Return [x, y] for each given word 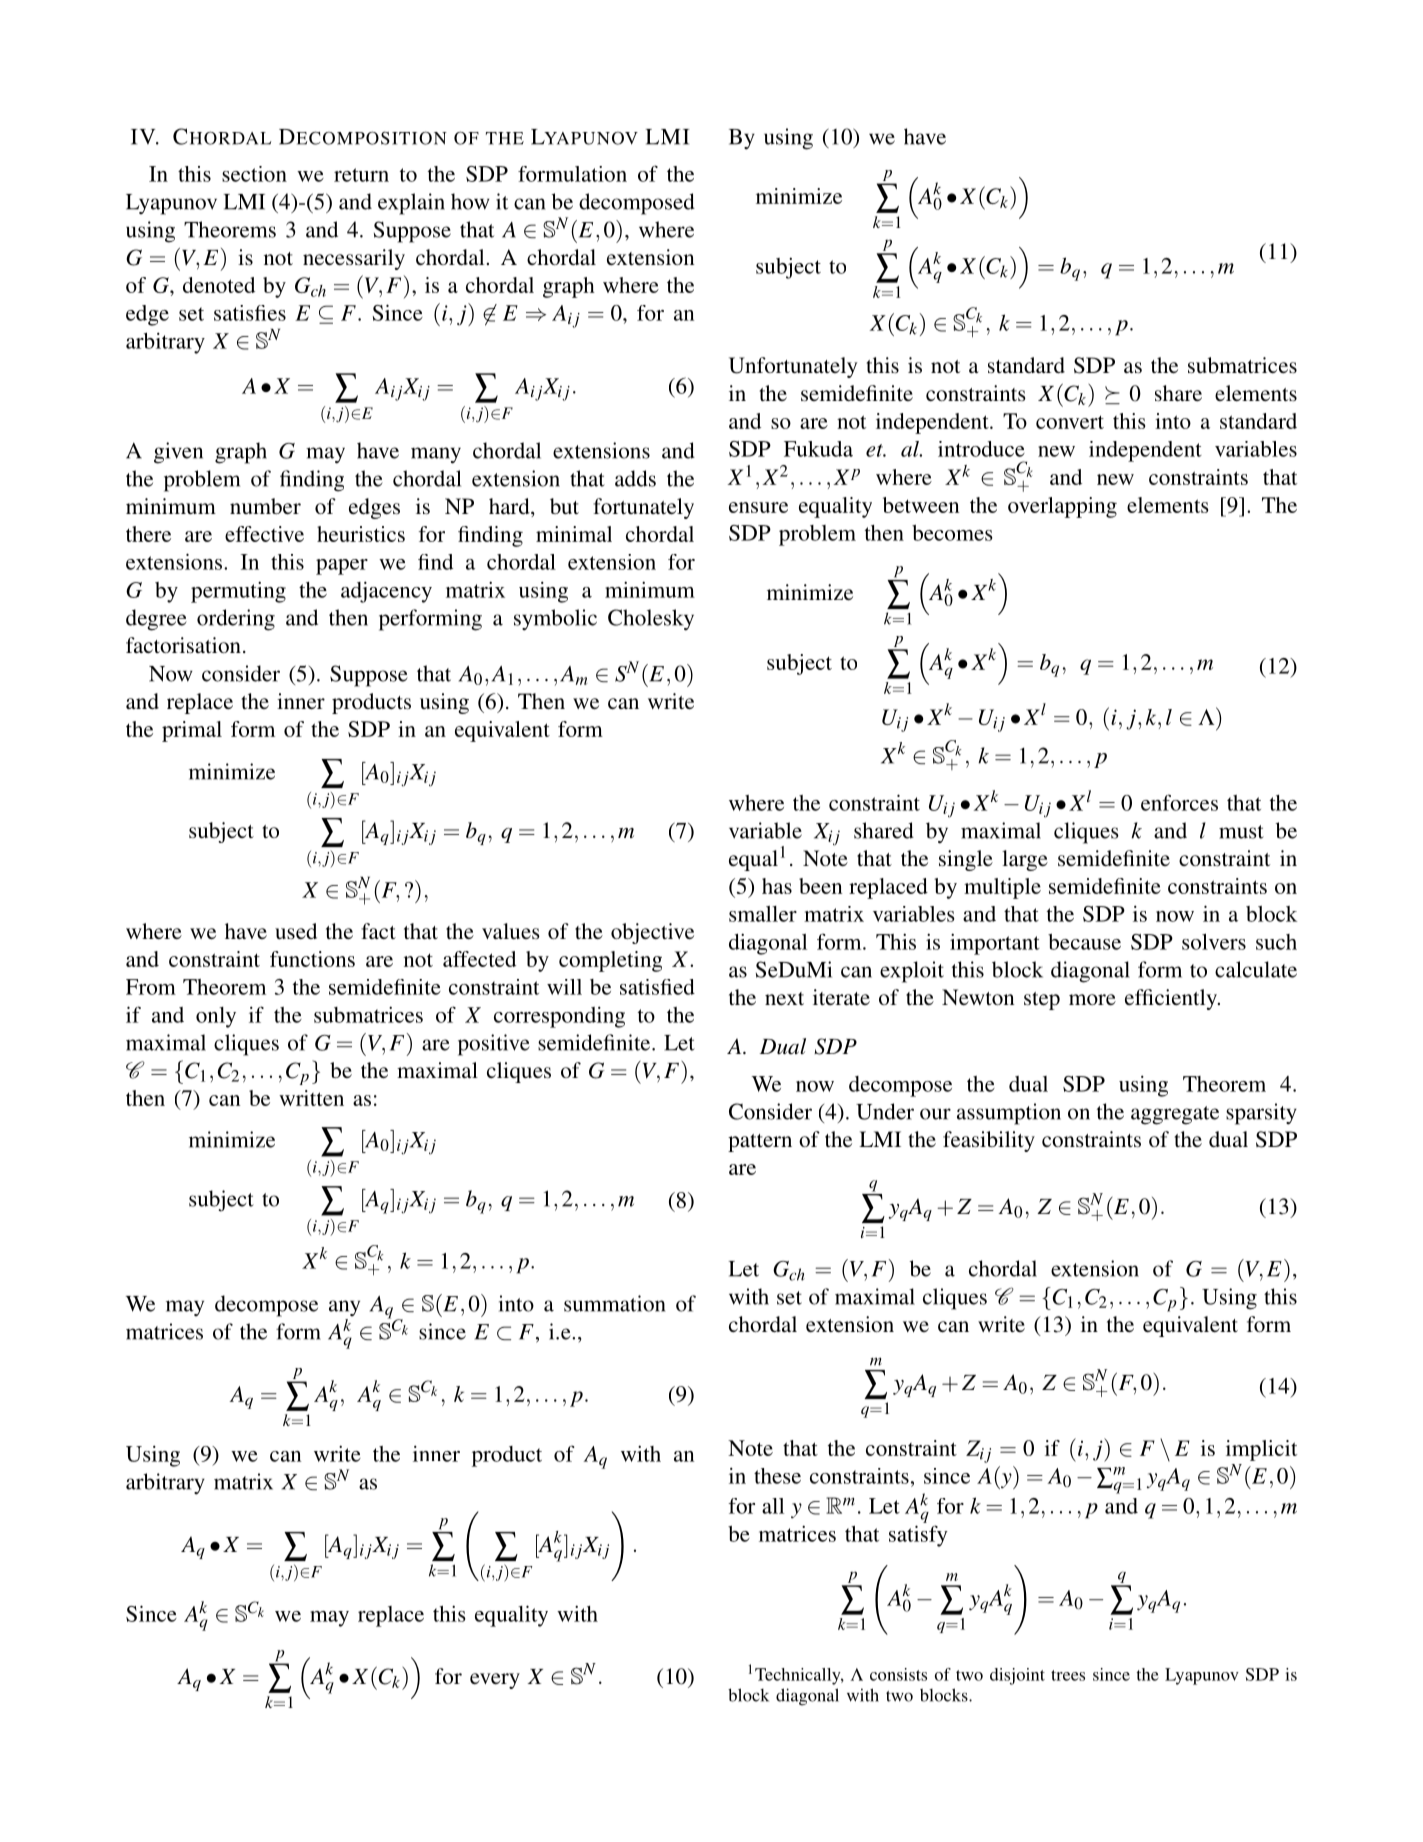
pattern [760, 1143]
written [311, 1098]
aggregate [1175, 1115]
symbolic [555, 620]
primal [192, 731]
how [470, 201]
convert [1070, 422]
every [495, 1681]
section [254, 174]
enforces [1179, 802]
